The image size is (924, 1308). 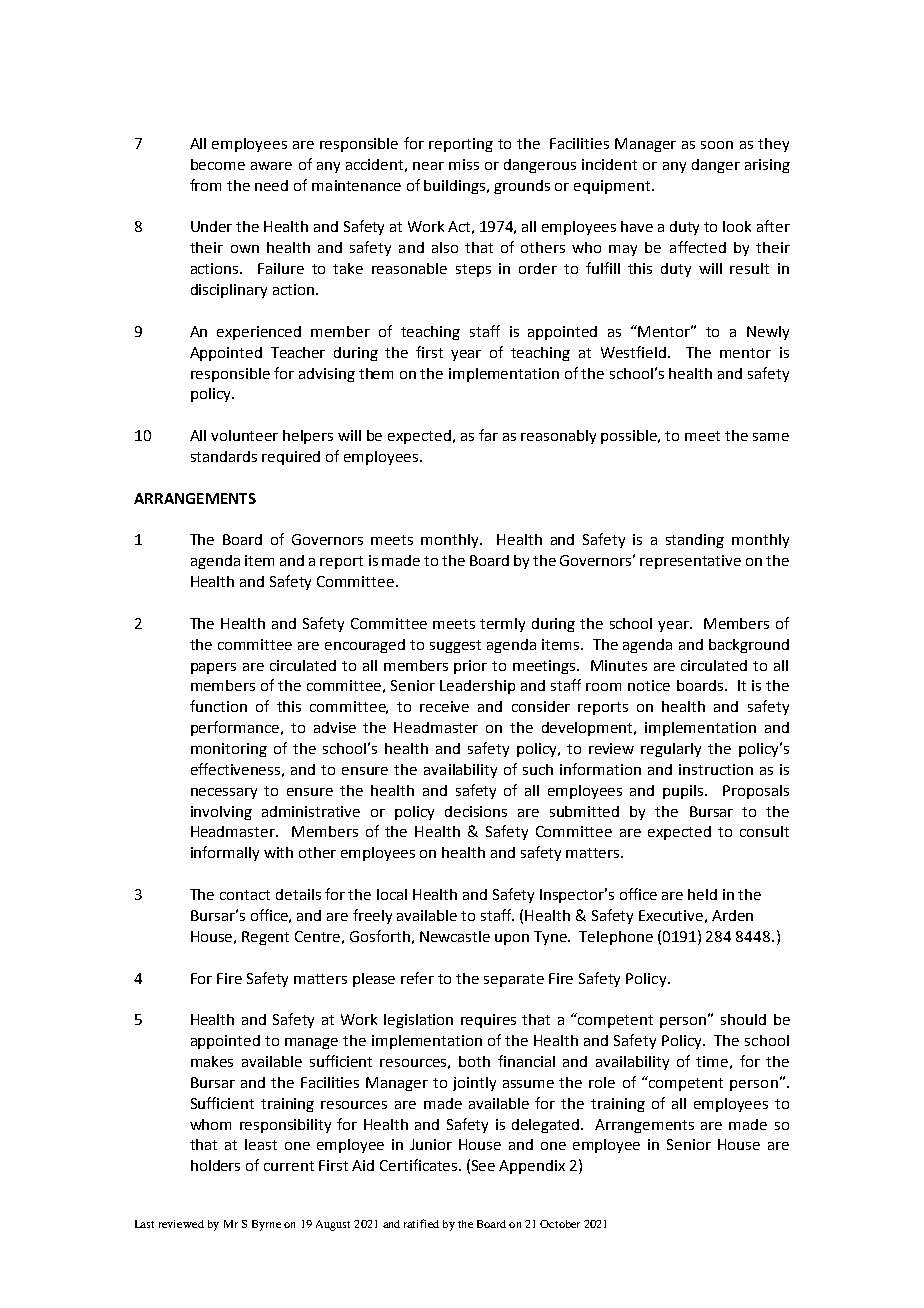 I want to click on become, so click(x=218, y=164).
